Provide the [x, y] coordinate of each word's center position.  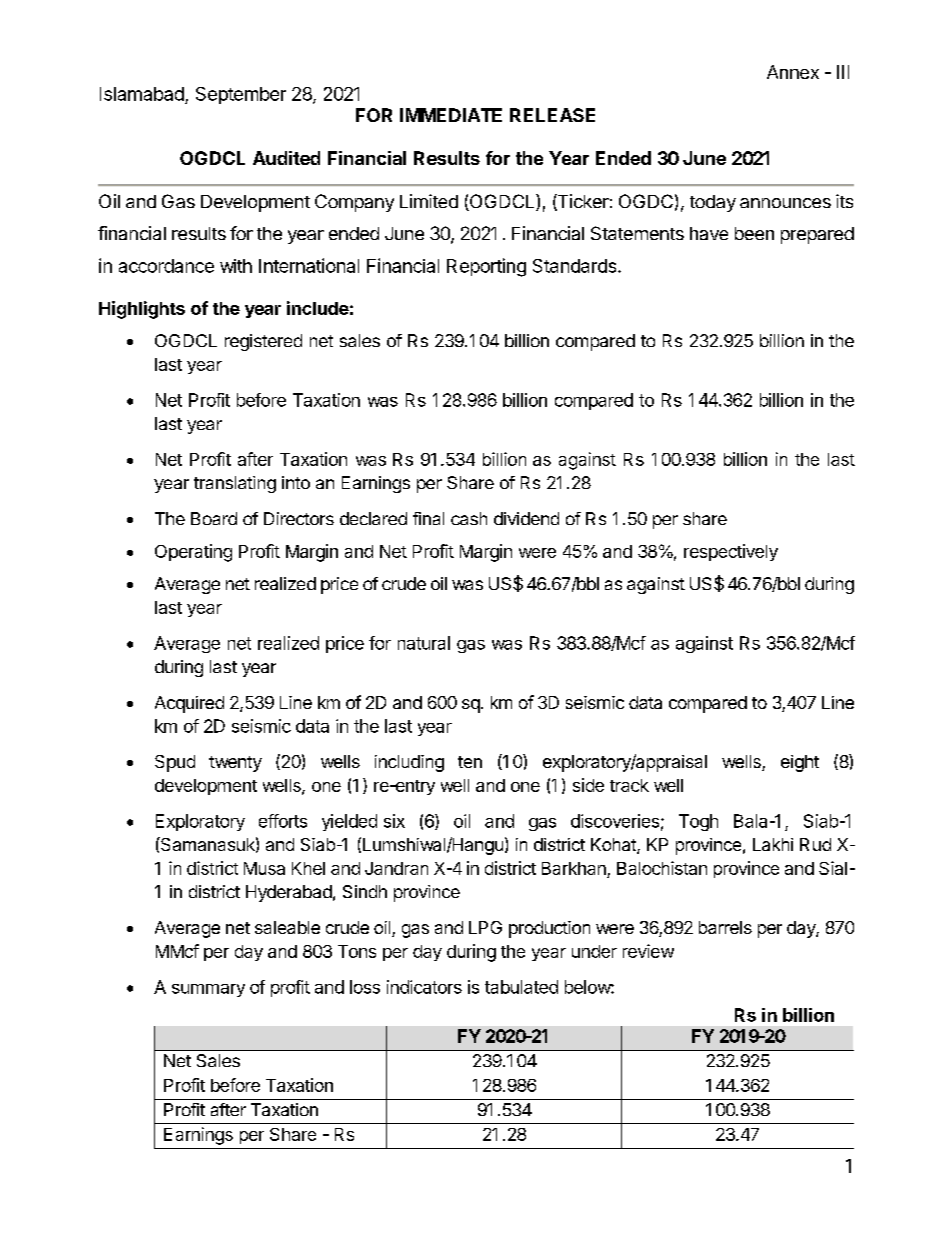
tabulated [521, 987]
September [241, 95]
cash [469, 518]
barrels [725, 927]
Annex [793, 72]
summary [208, 990]
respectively [731, 552]
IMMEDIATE [451, 115]
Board [214, 518]
